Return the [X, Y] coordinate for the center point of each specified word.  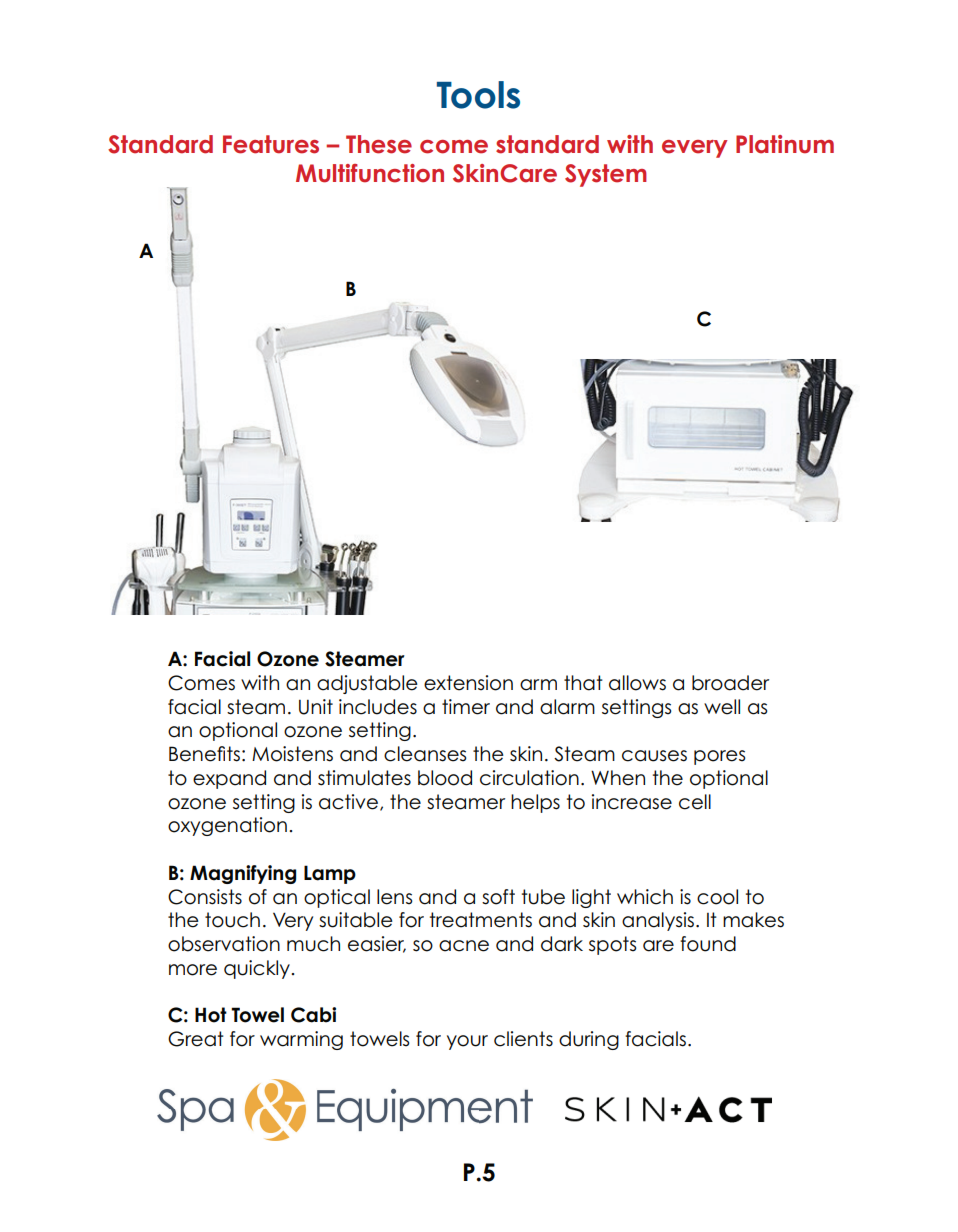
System [606, 175]
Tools [478, 95]
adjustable [367, 684]
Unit [316, 707]
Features [271, 144]
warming [301, 1040]
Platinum [785, 144]
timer [466, 707]
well [722, 707]
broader [730, 683]
